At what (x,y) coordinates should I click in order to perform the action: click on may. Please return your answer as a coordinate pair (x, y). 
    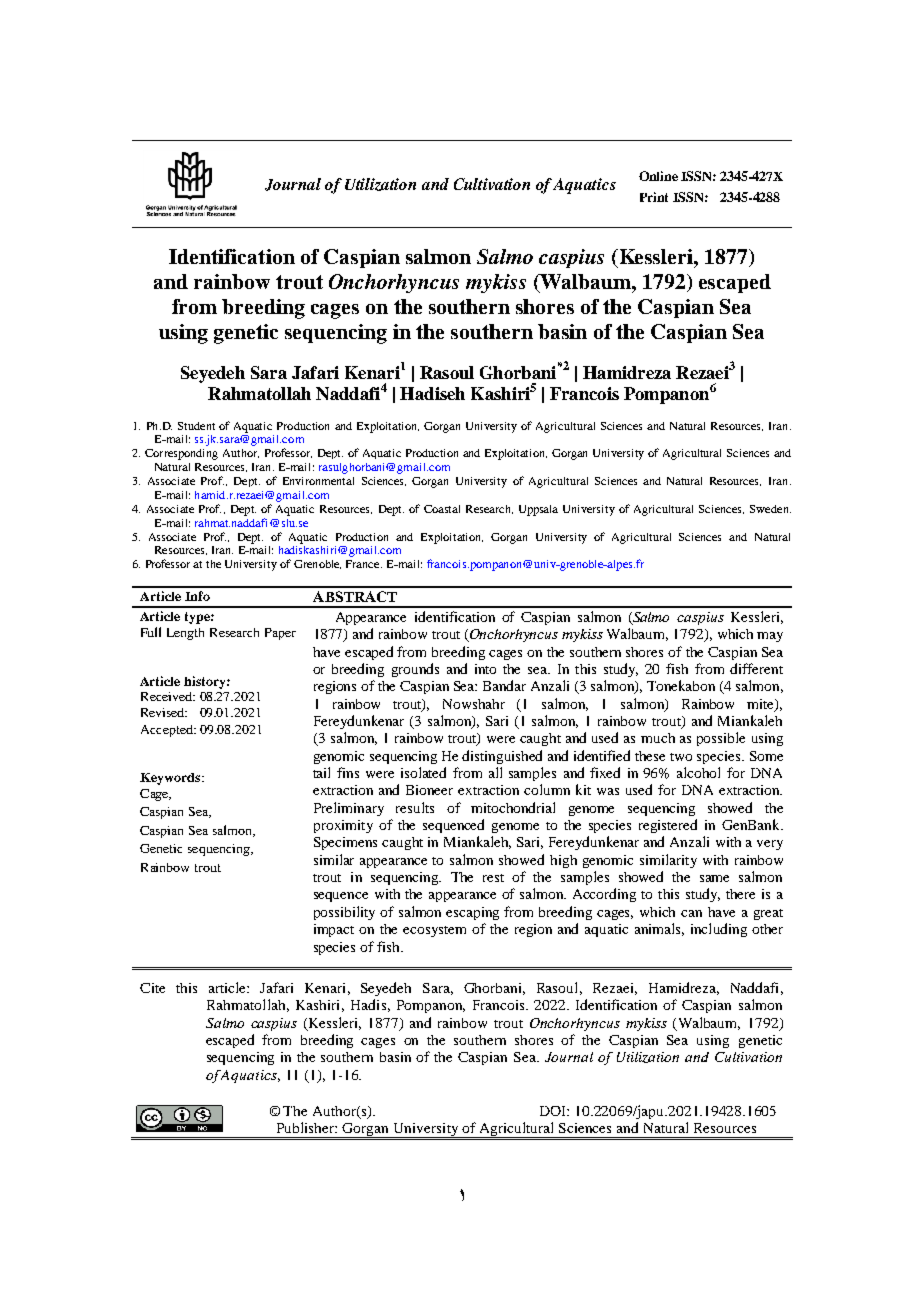
    Looking at the image, I should click on (770, 637).
